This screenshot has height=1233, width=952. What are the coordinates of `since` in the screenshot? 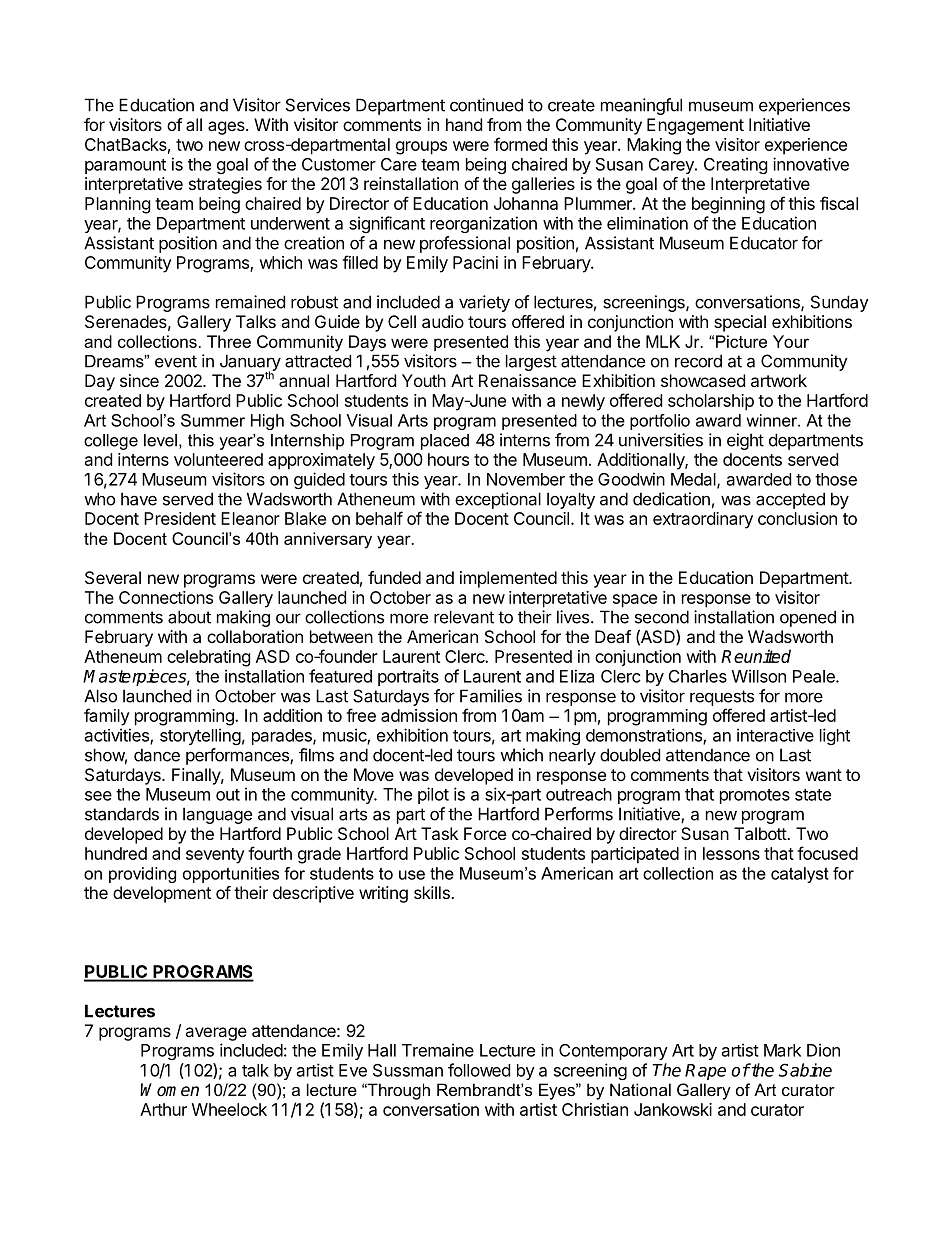 It's located at (139, 380).
